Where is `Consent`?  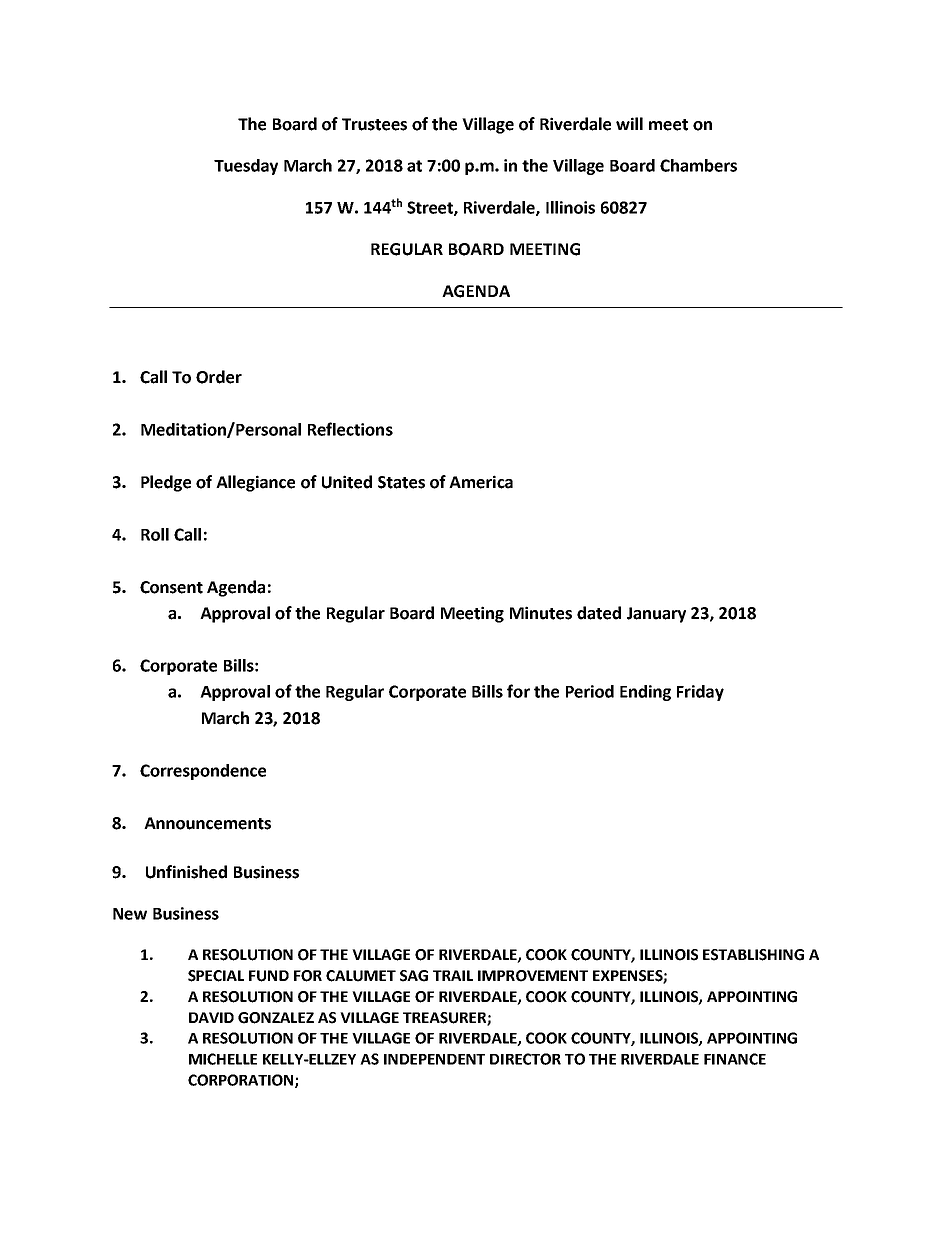 Consent is located at coordinates (171, 587).
